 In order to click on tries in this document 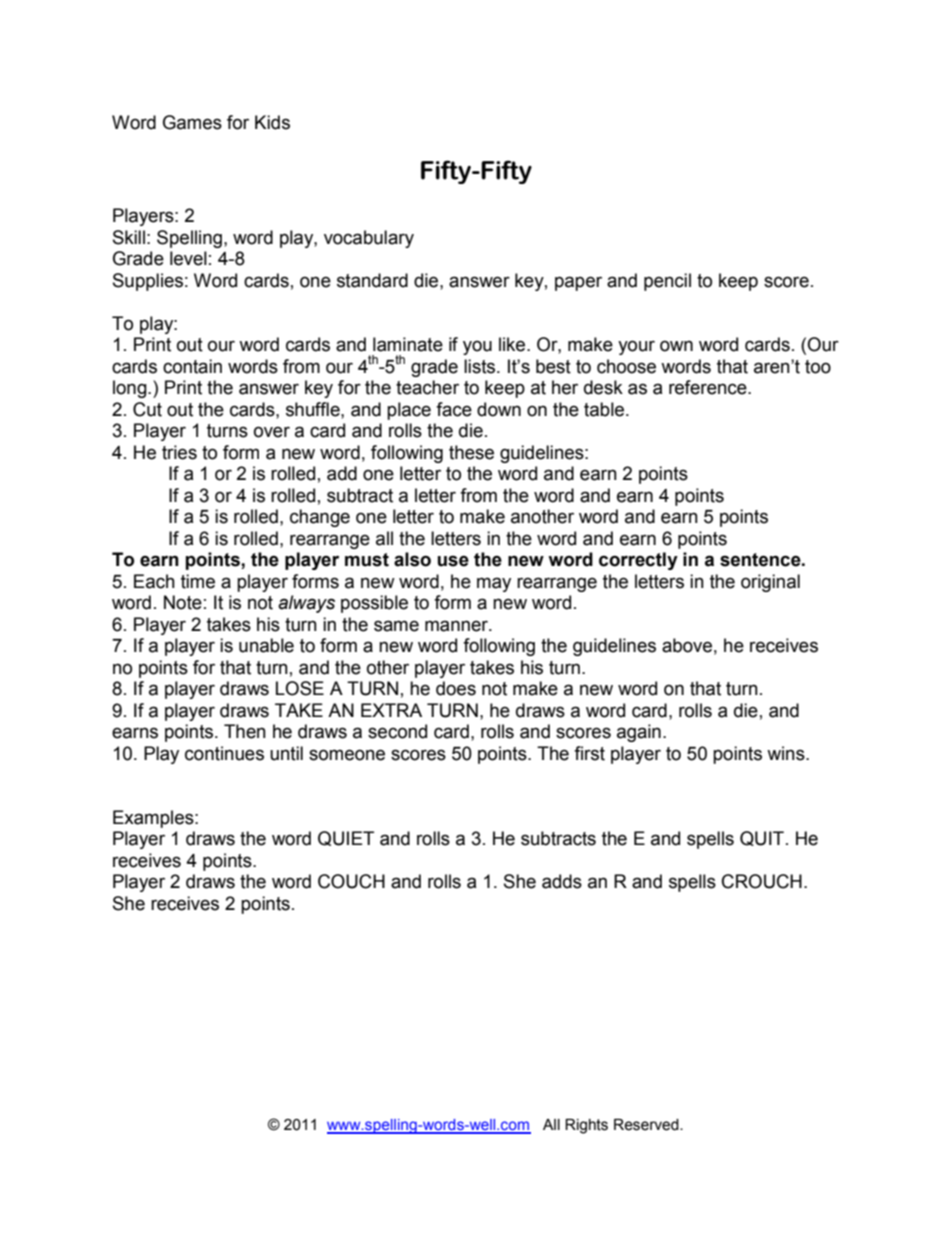, I will do `click(179, 452)`.
